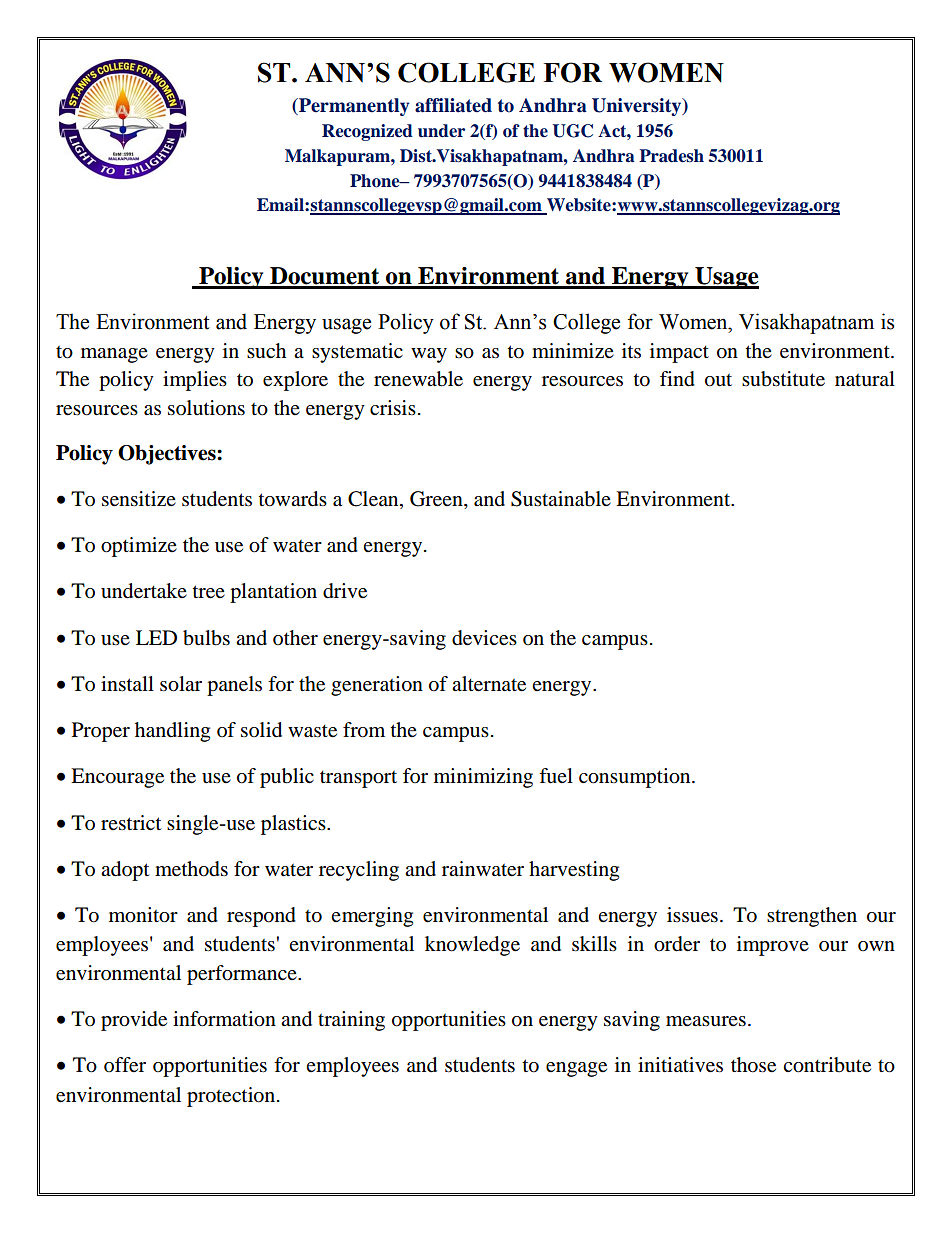 This screenshot has height=1233, width=952. I want to click on those, so click(753, 1065).
